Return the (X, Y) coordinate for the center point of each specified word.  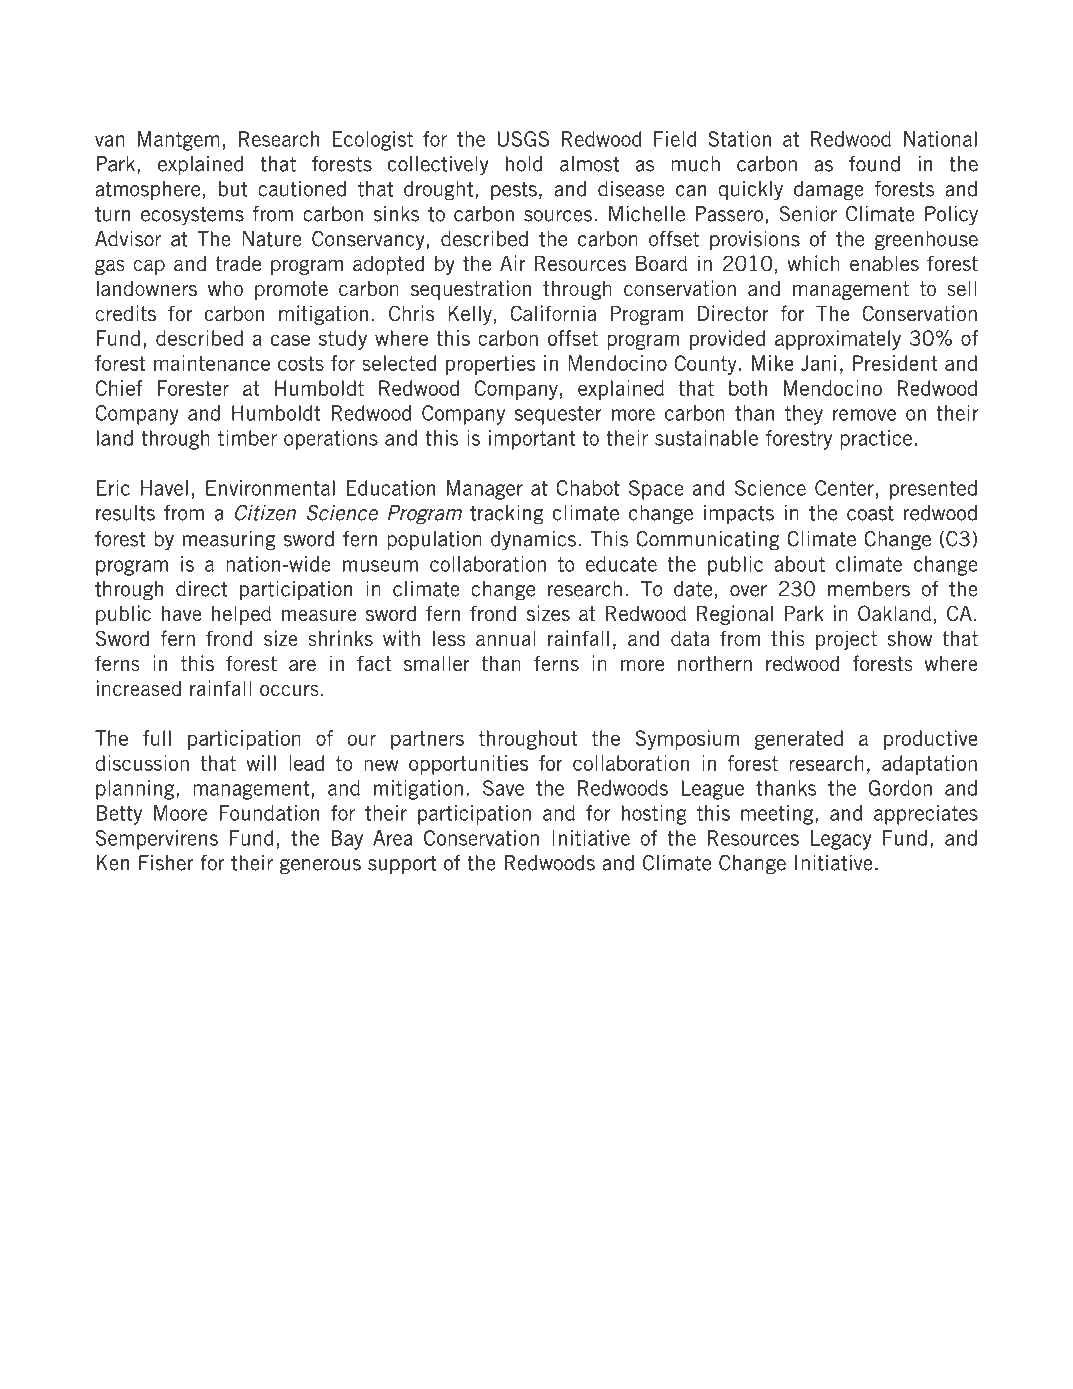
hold (524, 164)
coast (870, 513)
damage (829, 191)
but (233, 189)
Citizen (265, 513)
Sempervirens (157, 840)
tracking (507, 515)
